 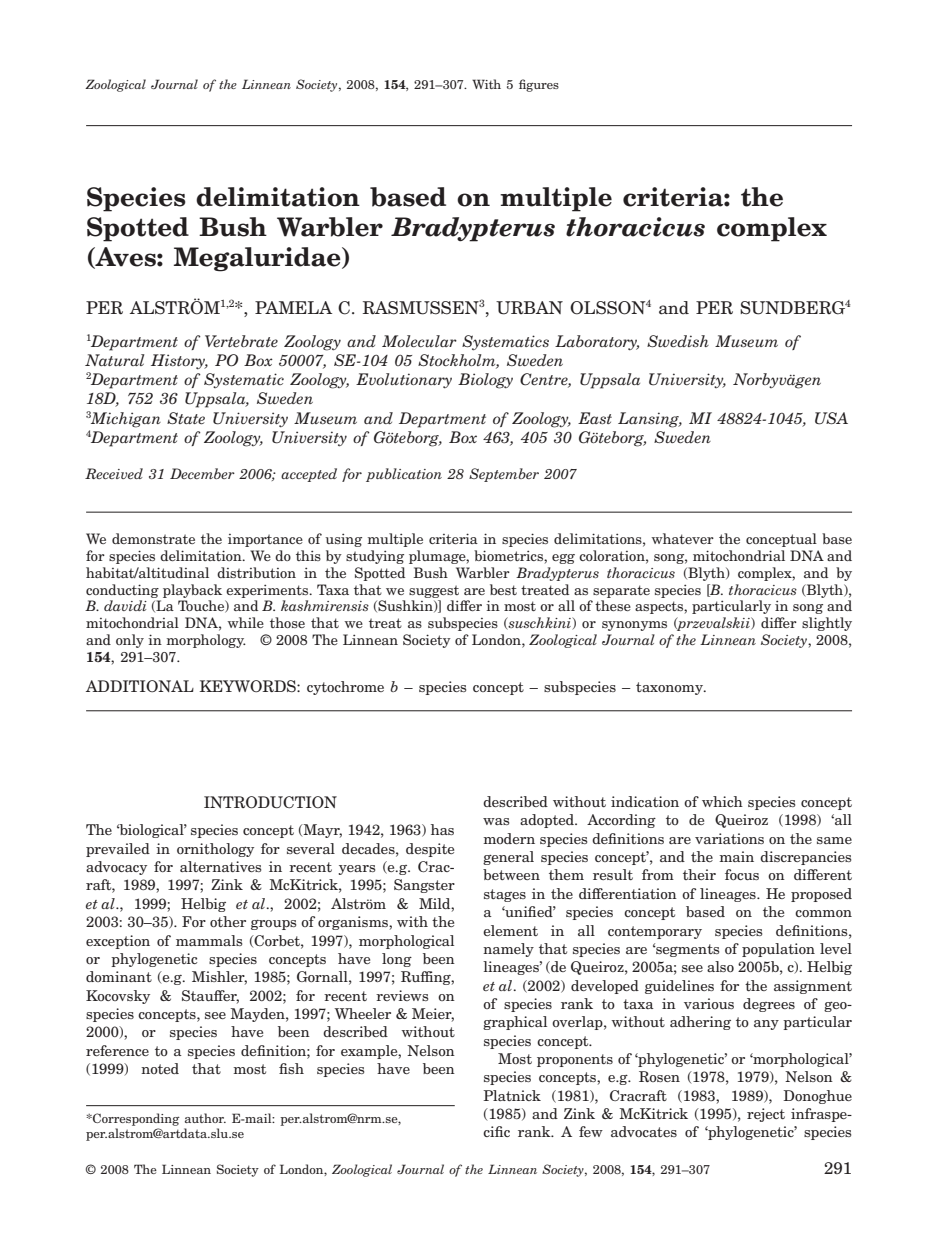 I want to click on Swedish, so click(x=678, y=341).
